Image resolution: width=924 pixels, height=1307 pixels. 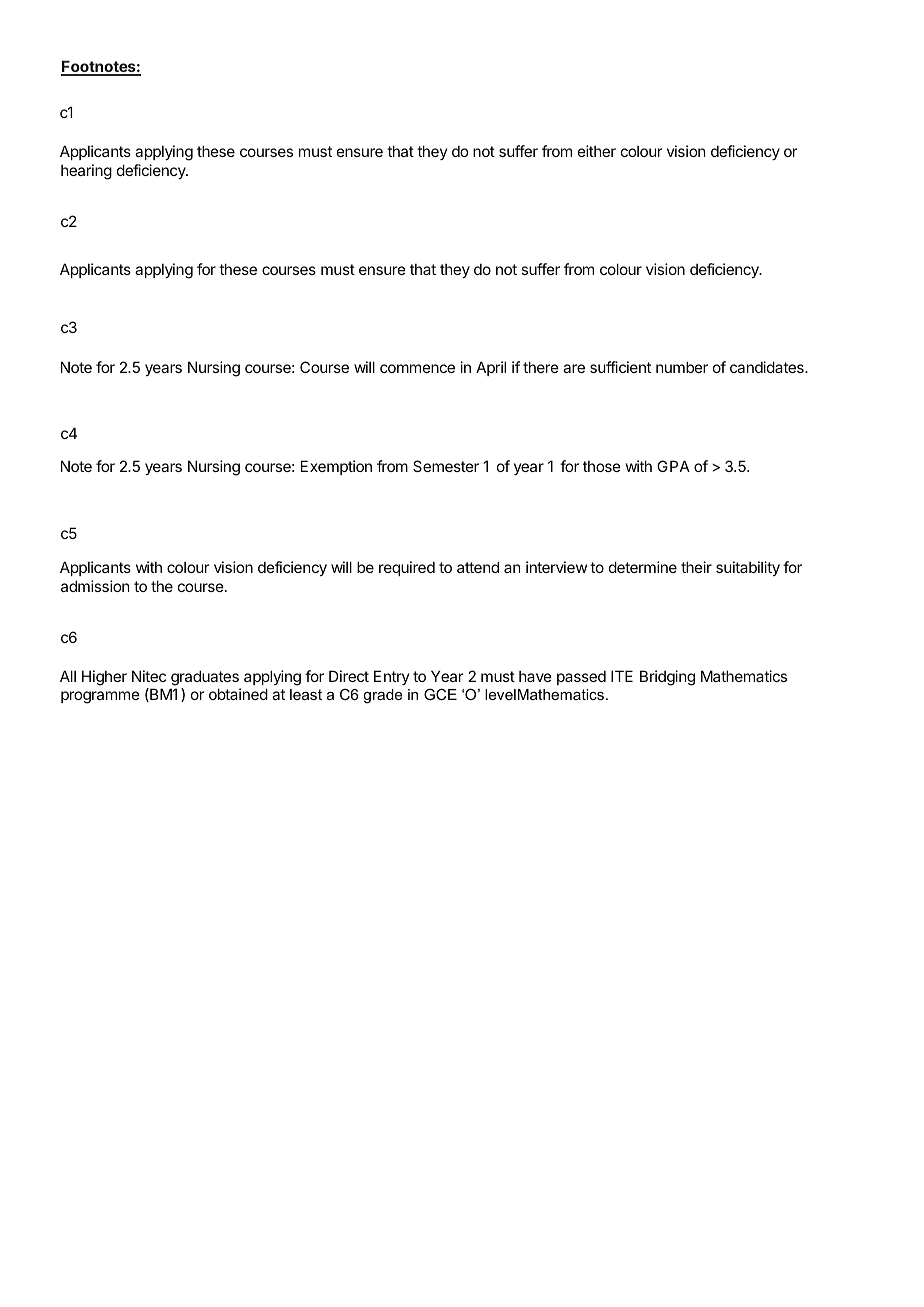 What do you see at coordinates (95, 586) in the screenshot?
I see `admission` at bounding box center [95, 586].
